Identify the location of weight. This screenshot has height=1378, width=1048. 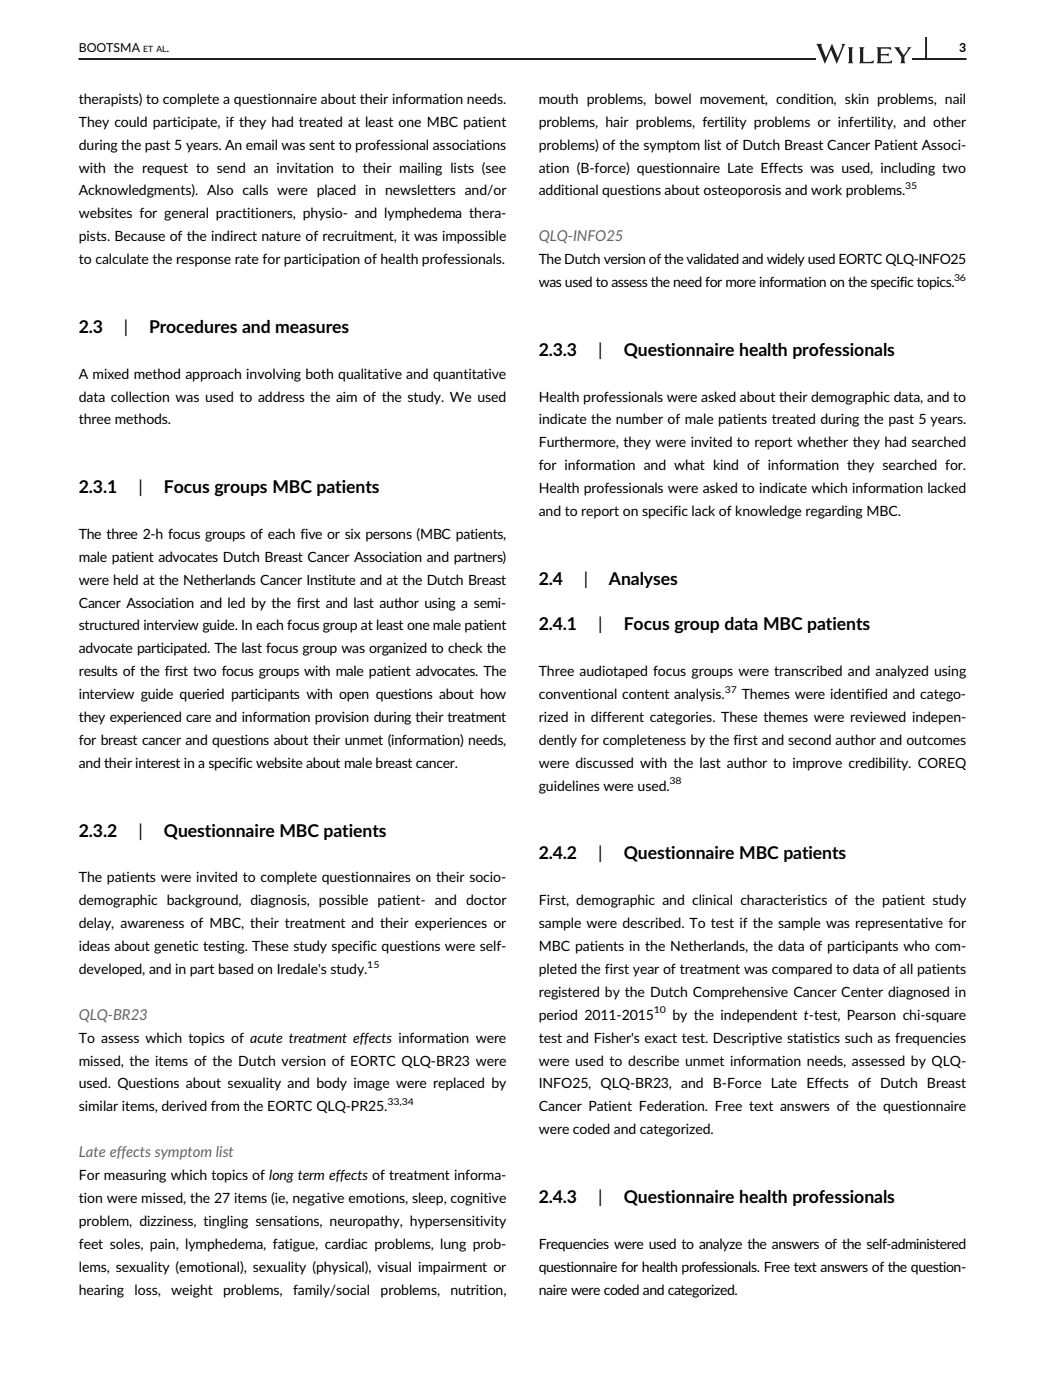
(192, 1291).
